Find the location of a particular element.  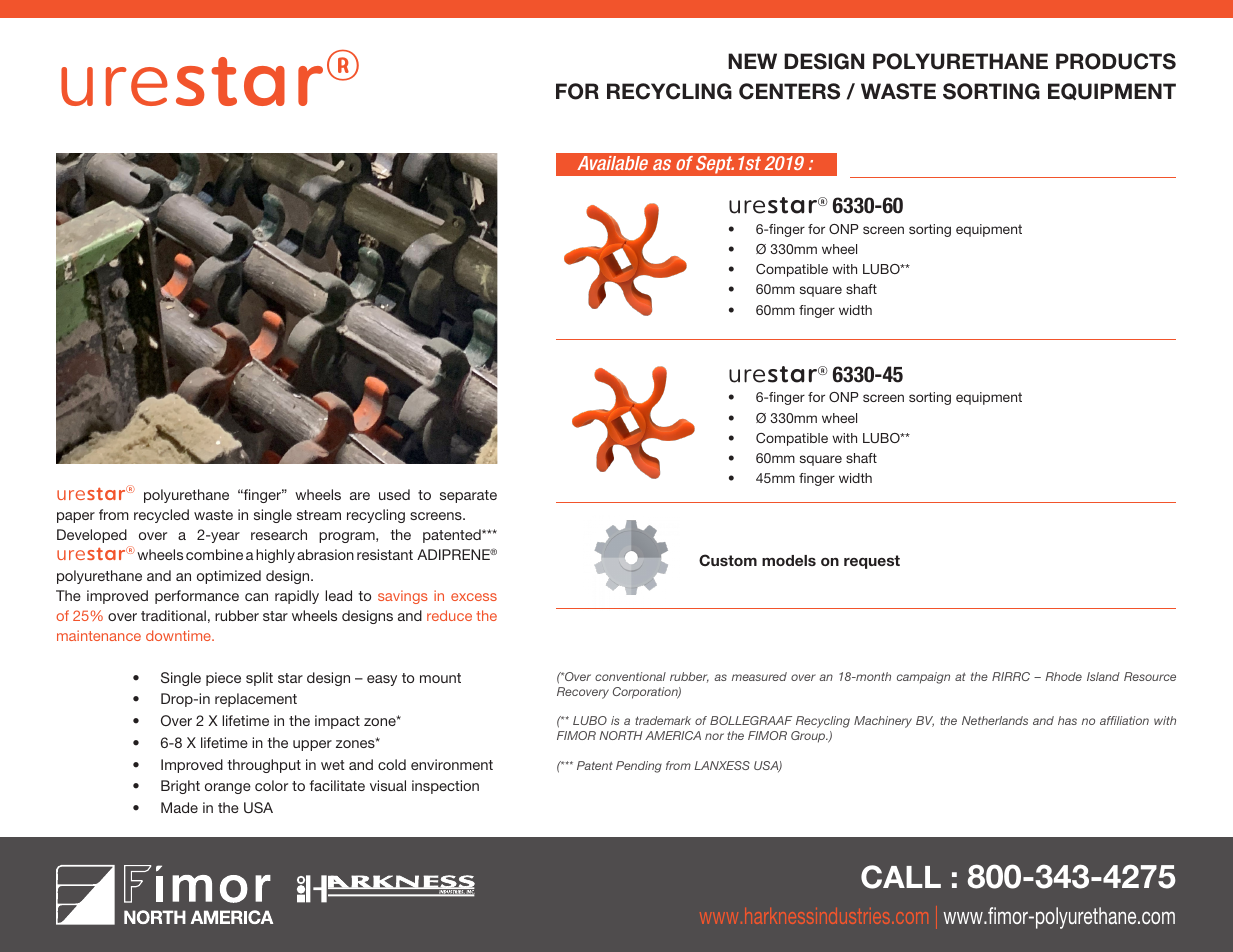

request is located at coordinates (872, 562).
